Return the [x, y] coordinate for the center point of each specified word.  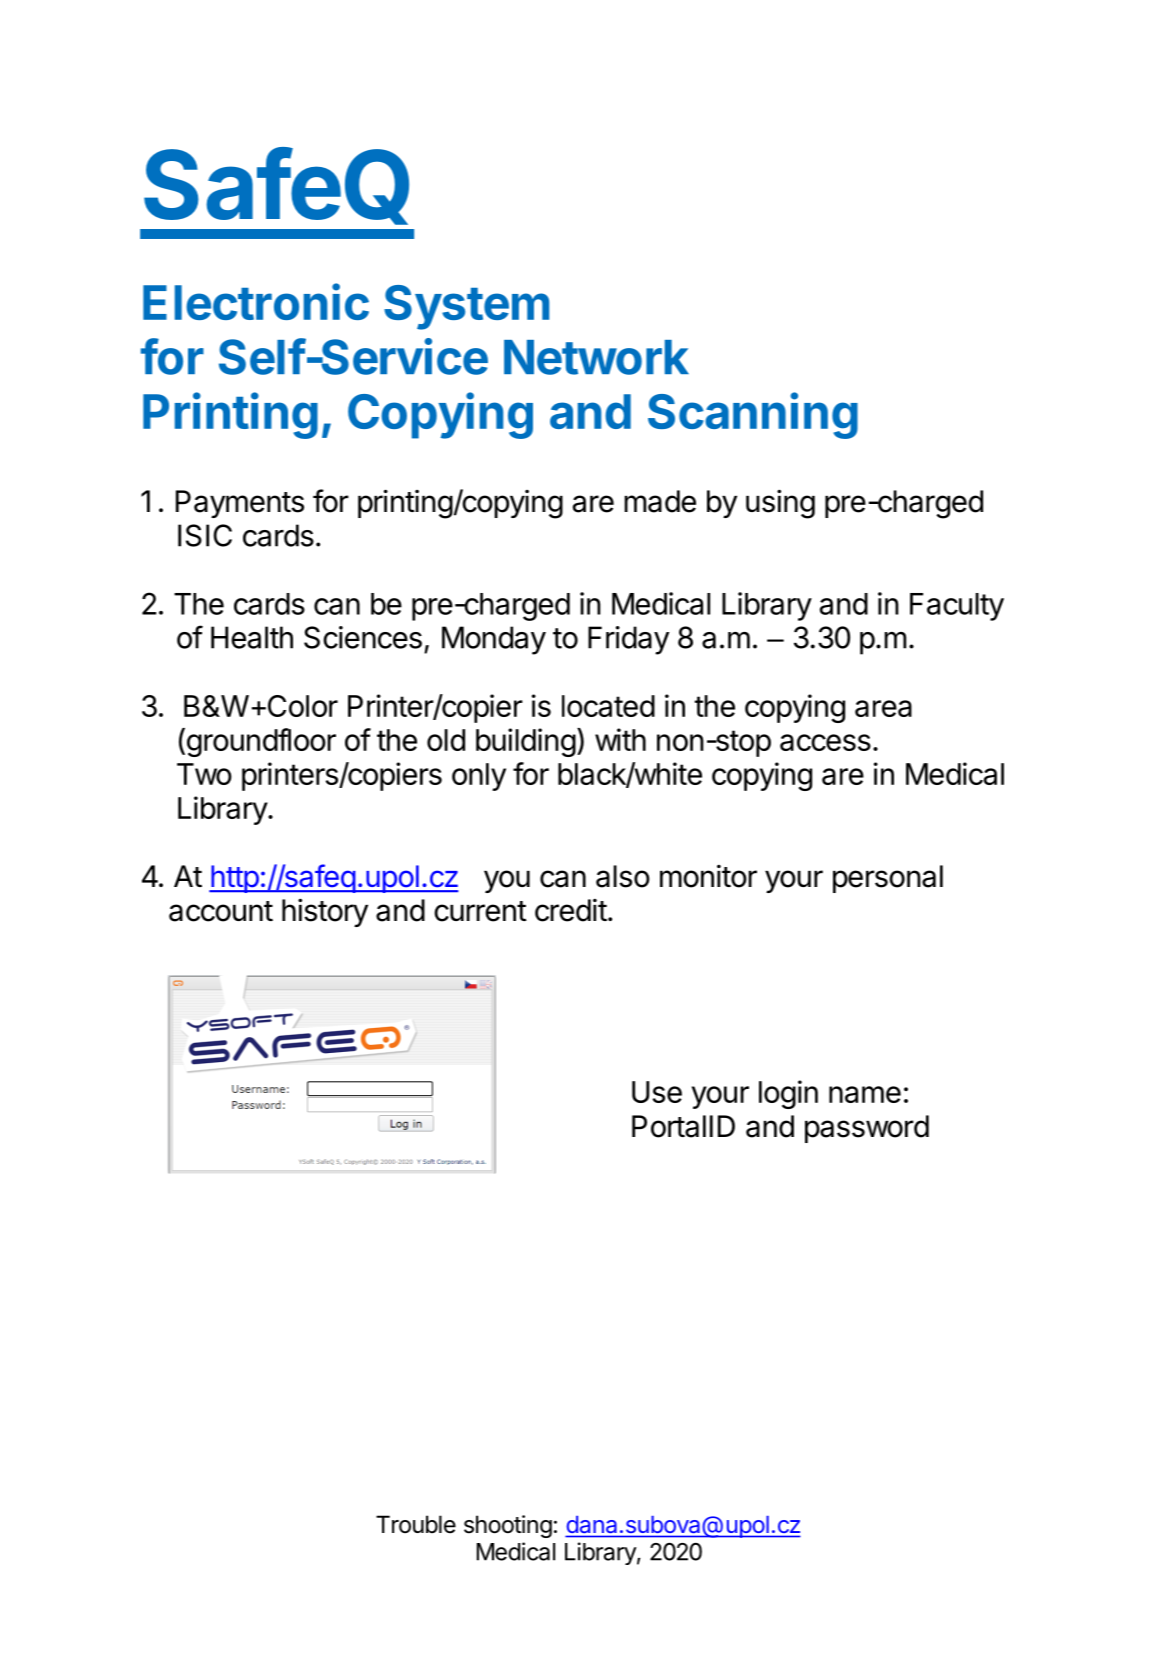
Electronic [256, 301]
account [221, 911]
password [867, 1129]
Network [596, 357]
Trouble [416, 1524]
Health [252, 637]
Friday [628, 640]
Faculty [957, 607]
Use [657, 1092]
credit [571, 910]
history [325, 912]
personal [888, 879]
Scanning [753, 415]
